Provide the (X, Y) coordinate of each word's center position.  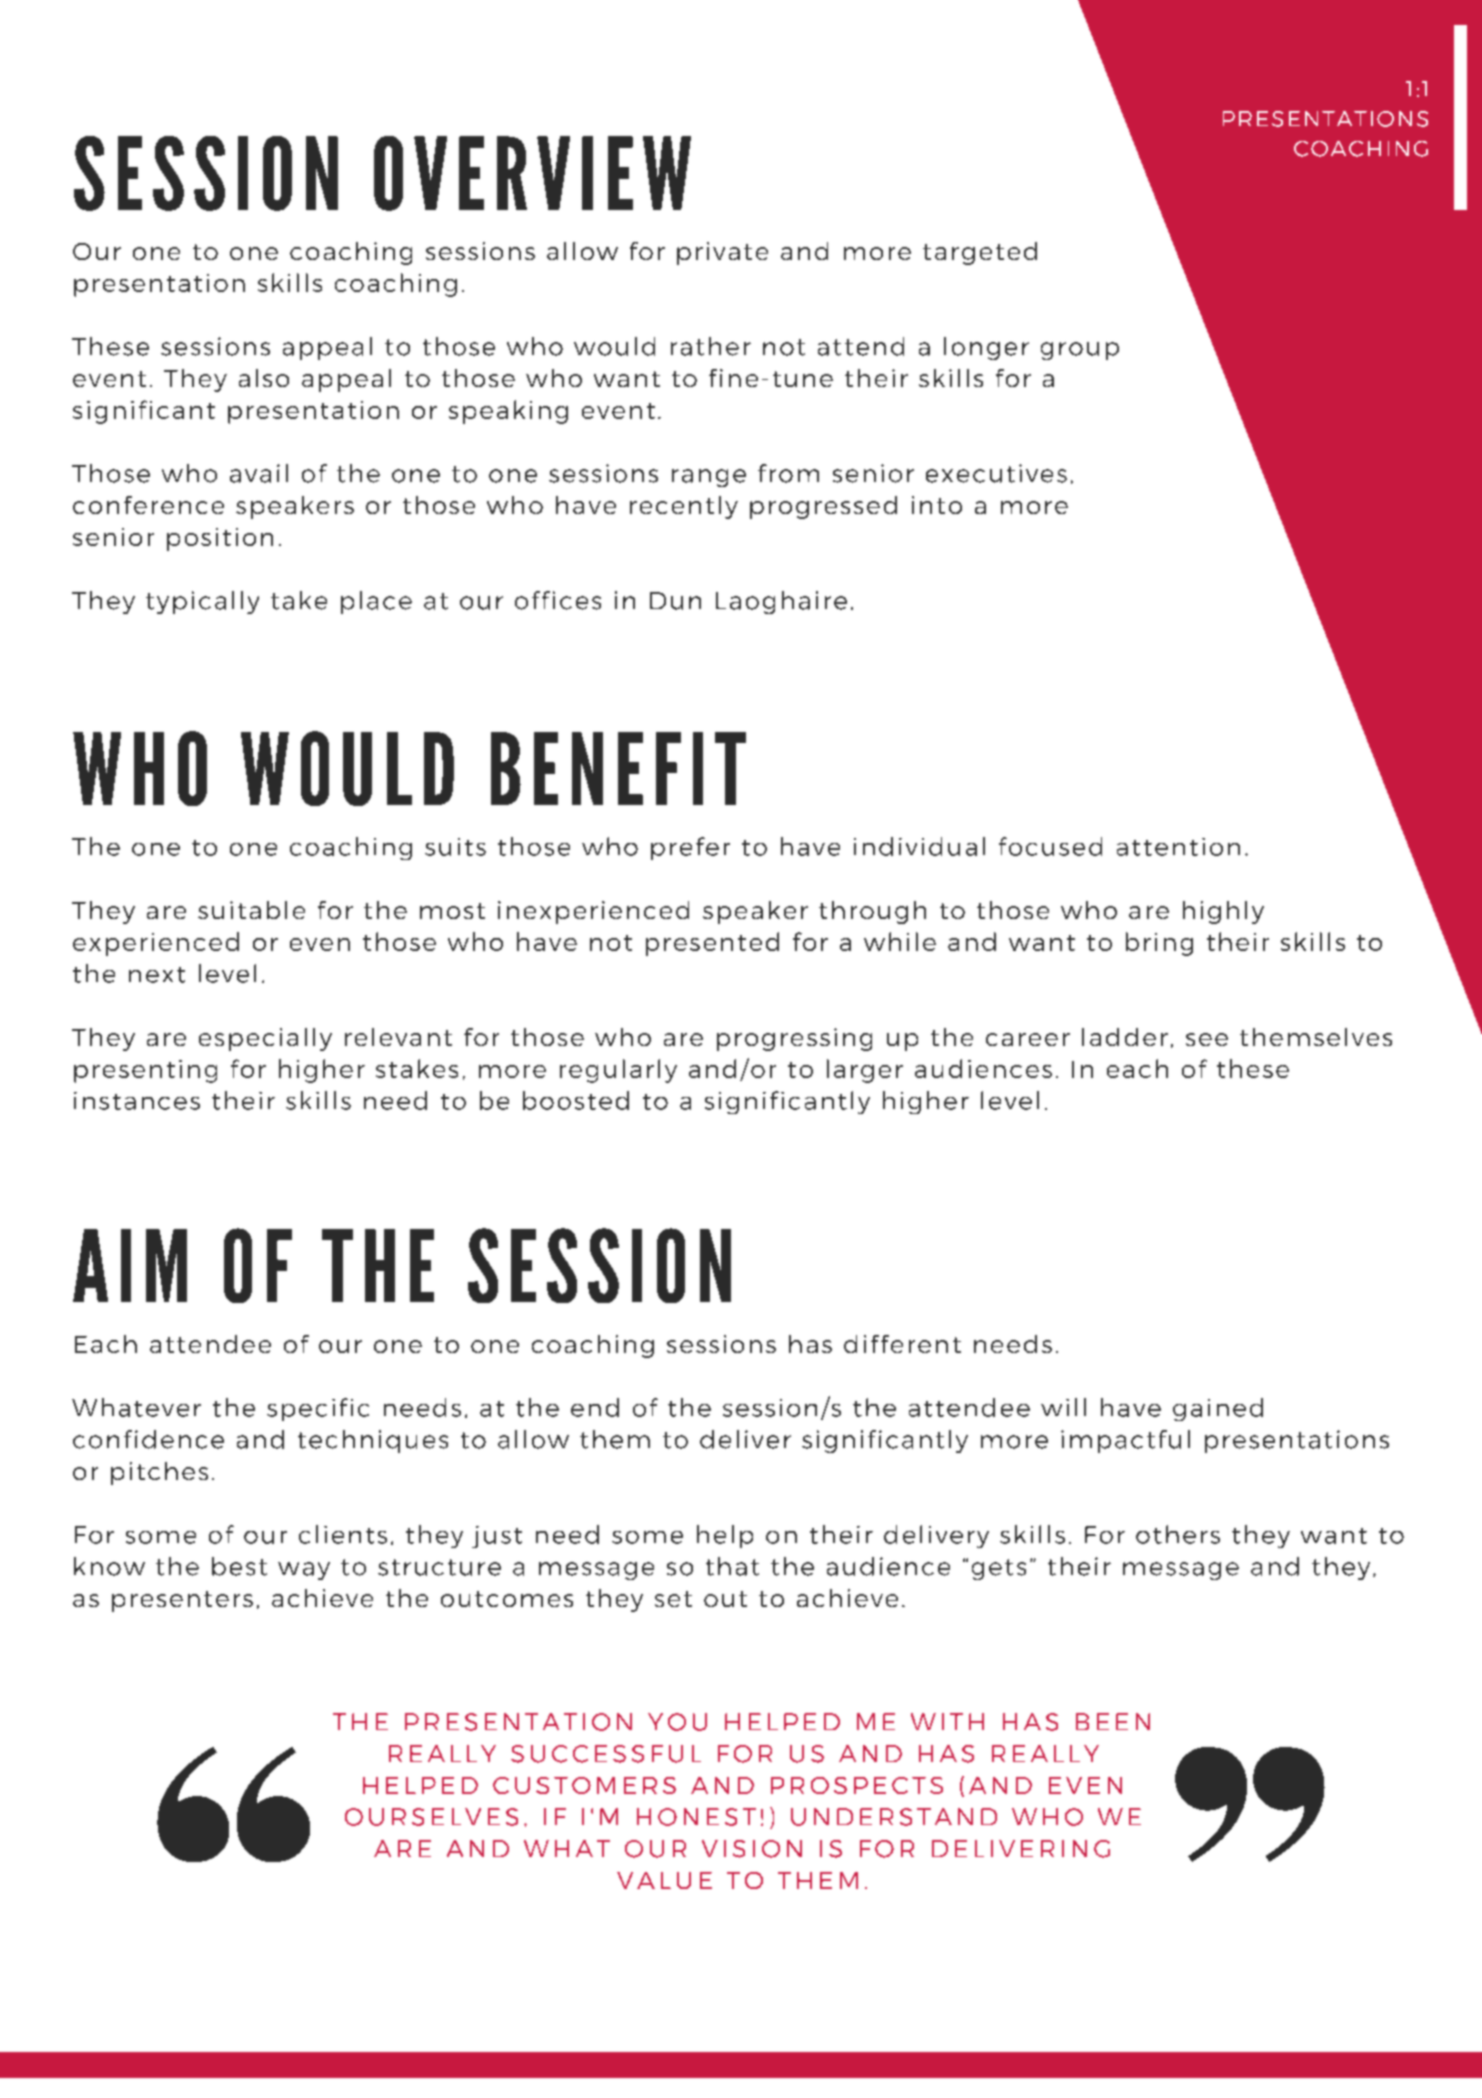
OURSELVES (431, 1817)
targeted (980, 253)
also (264, 378)
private (722, 253)
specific (318, 1409)
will (1063, 1407)
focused (1050, 846)
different (902, 1344)
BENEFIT (618, 768)
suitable (251, 910)
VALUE (664, 1880)
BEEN (1113, 1721)
